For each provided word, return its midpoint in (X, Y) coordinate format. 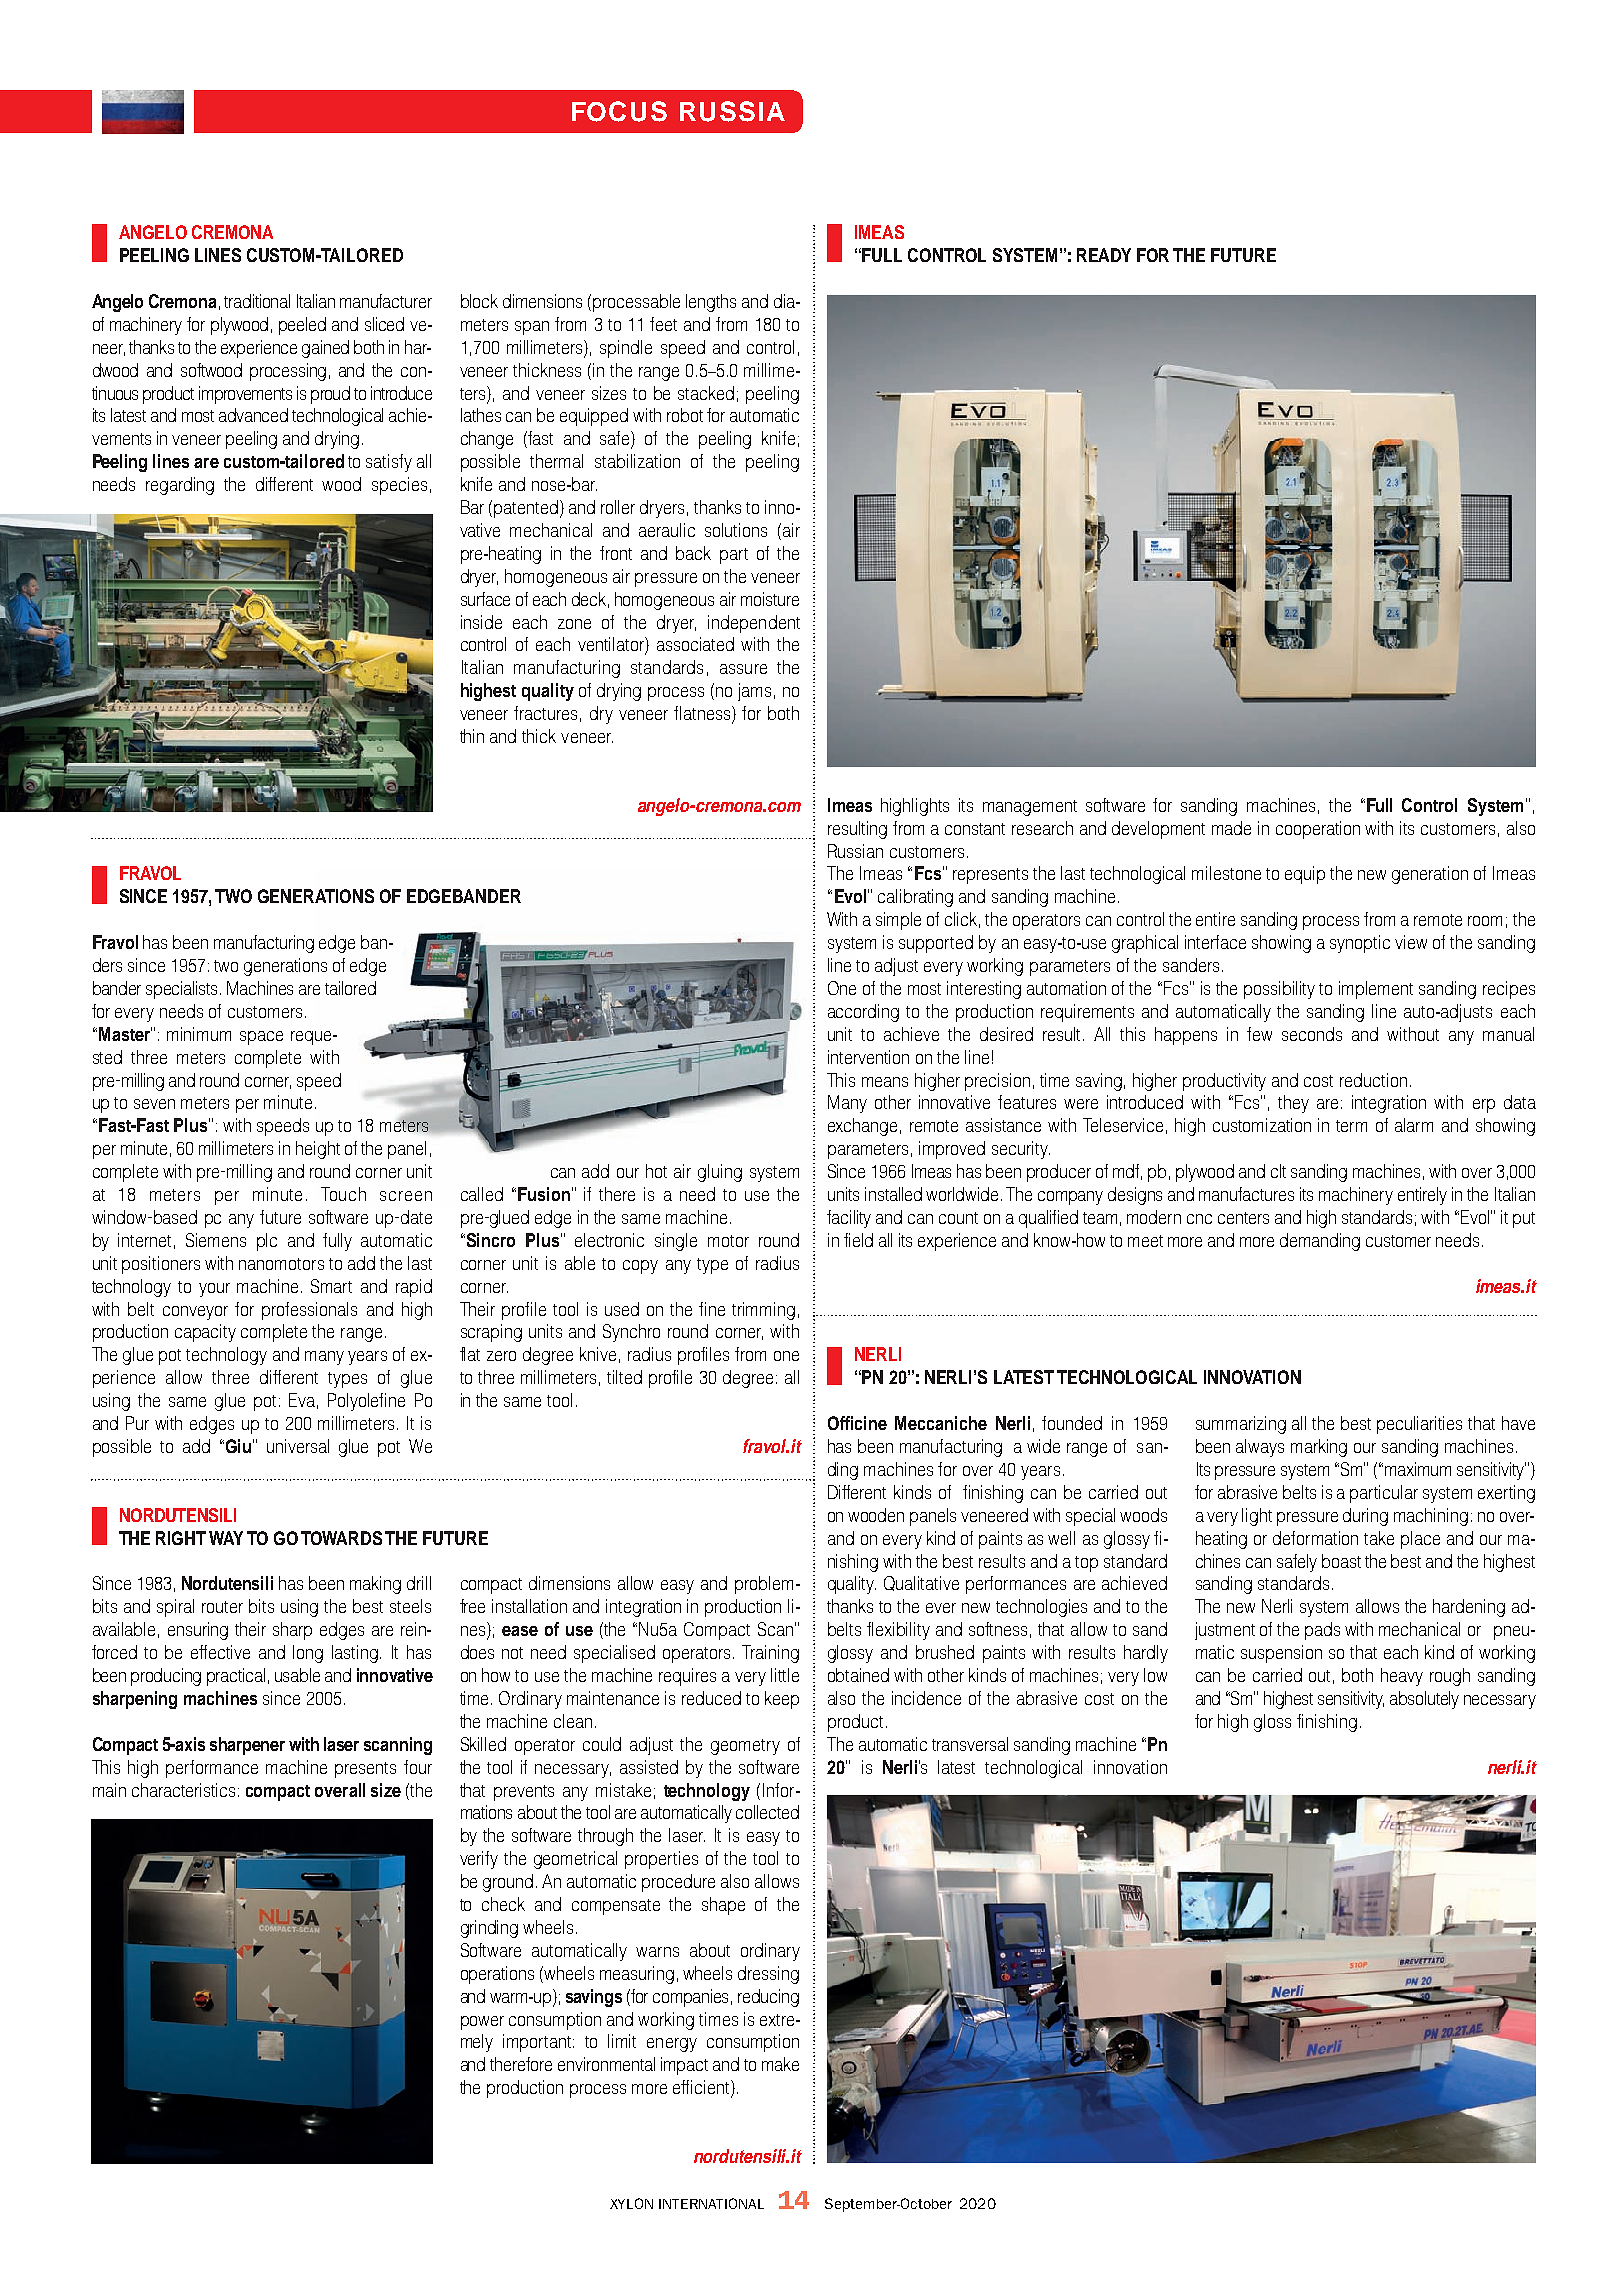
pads (1322, 1631)
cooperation (1318, 830)
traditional (257, 301)
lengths (711, 303)
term (1351, 1126)
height (318, 1150)
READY (1104, 255)
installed (893, 1194)
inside (481, 622)
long (308, 1654)
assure (743, 669)
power (482, 2023)
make (780, 2064)
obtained (858, 1675)
